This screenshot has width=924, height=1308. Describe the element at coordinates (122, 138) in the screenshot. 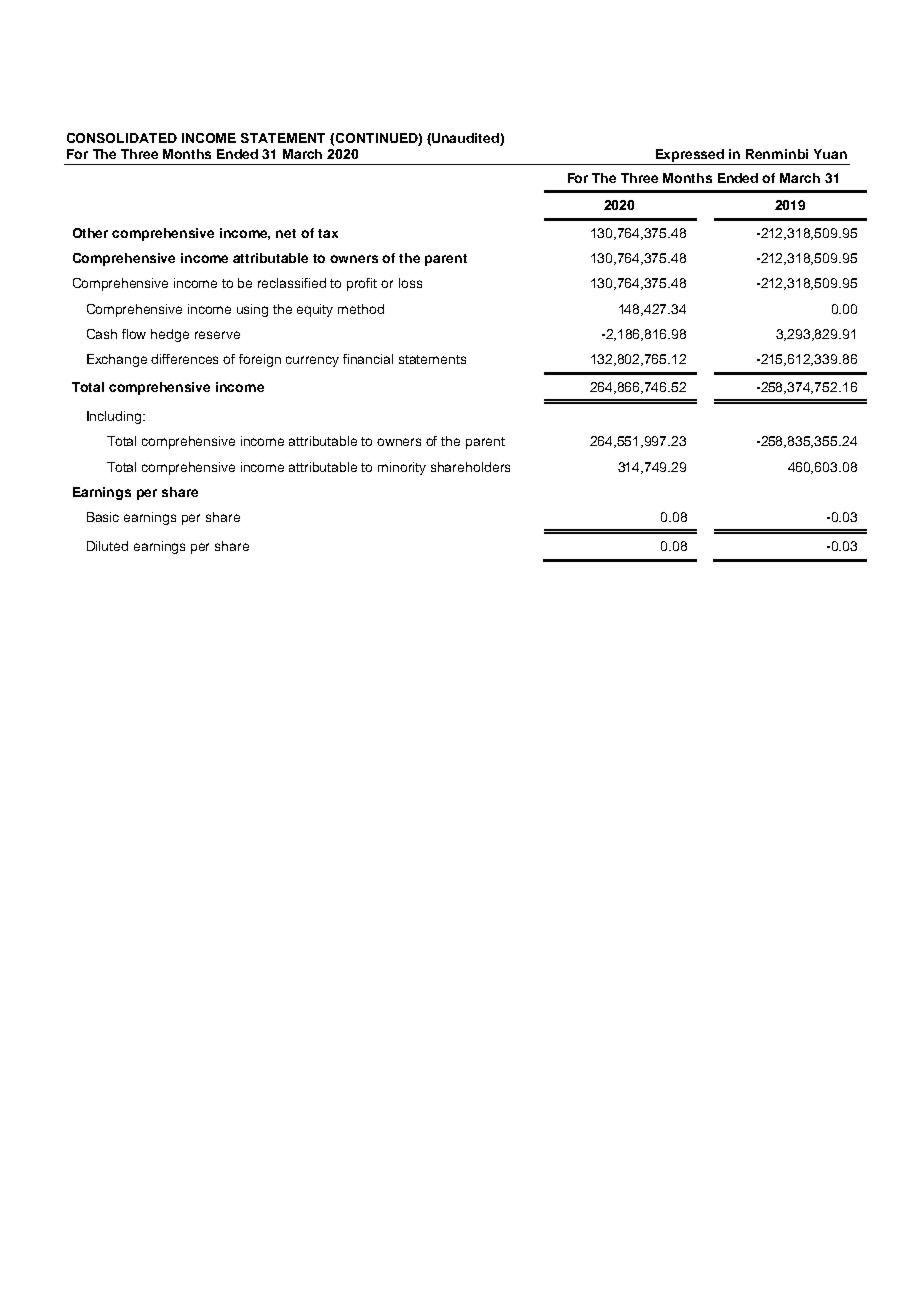

I see `CONSOLIDATED` at that location.
